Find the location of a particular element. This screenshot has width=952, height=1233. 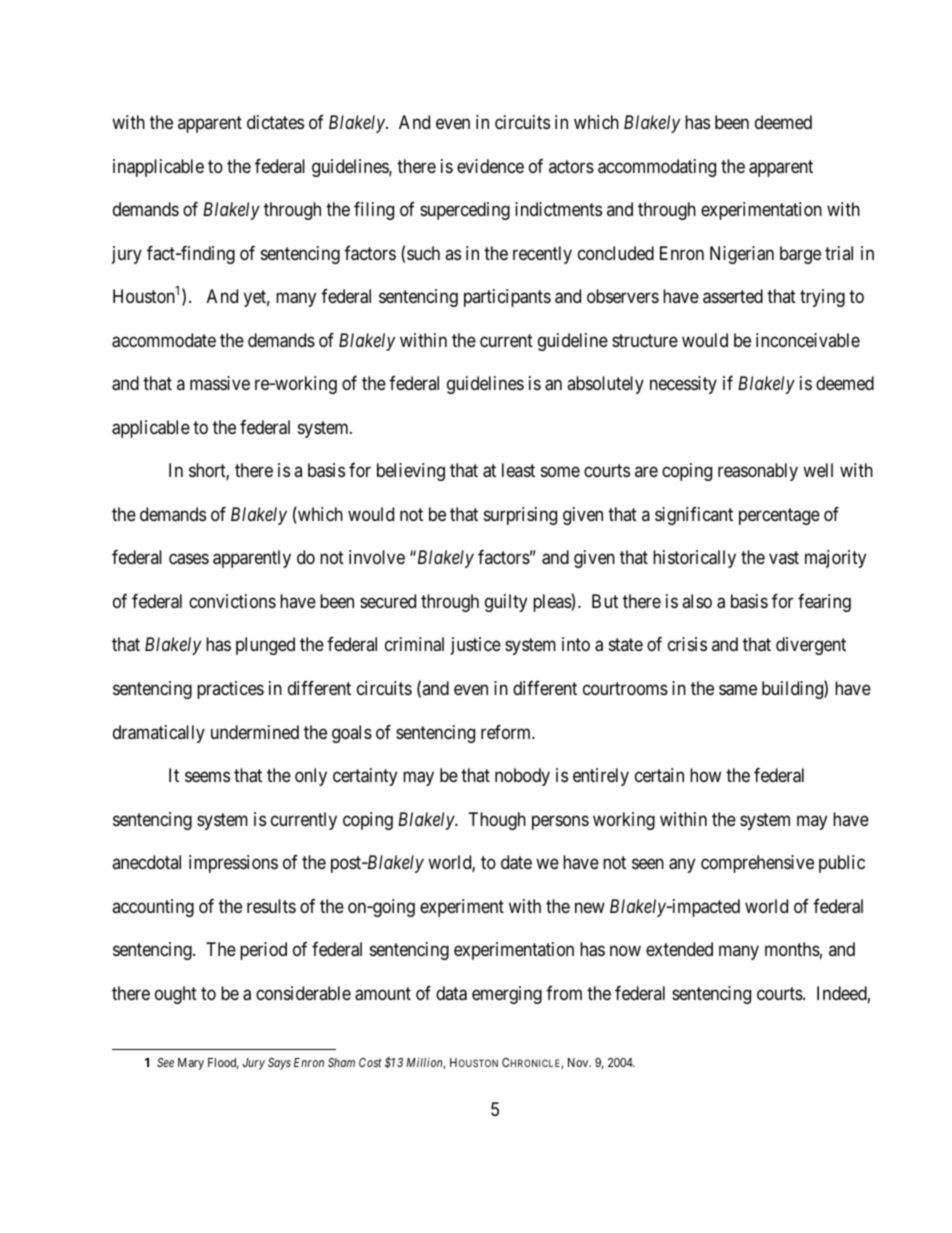

evidence is located at coordinates (490, 166).
